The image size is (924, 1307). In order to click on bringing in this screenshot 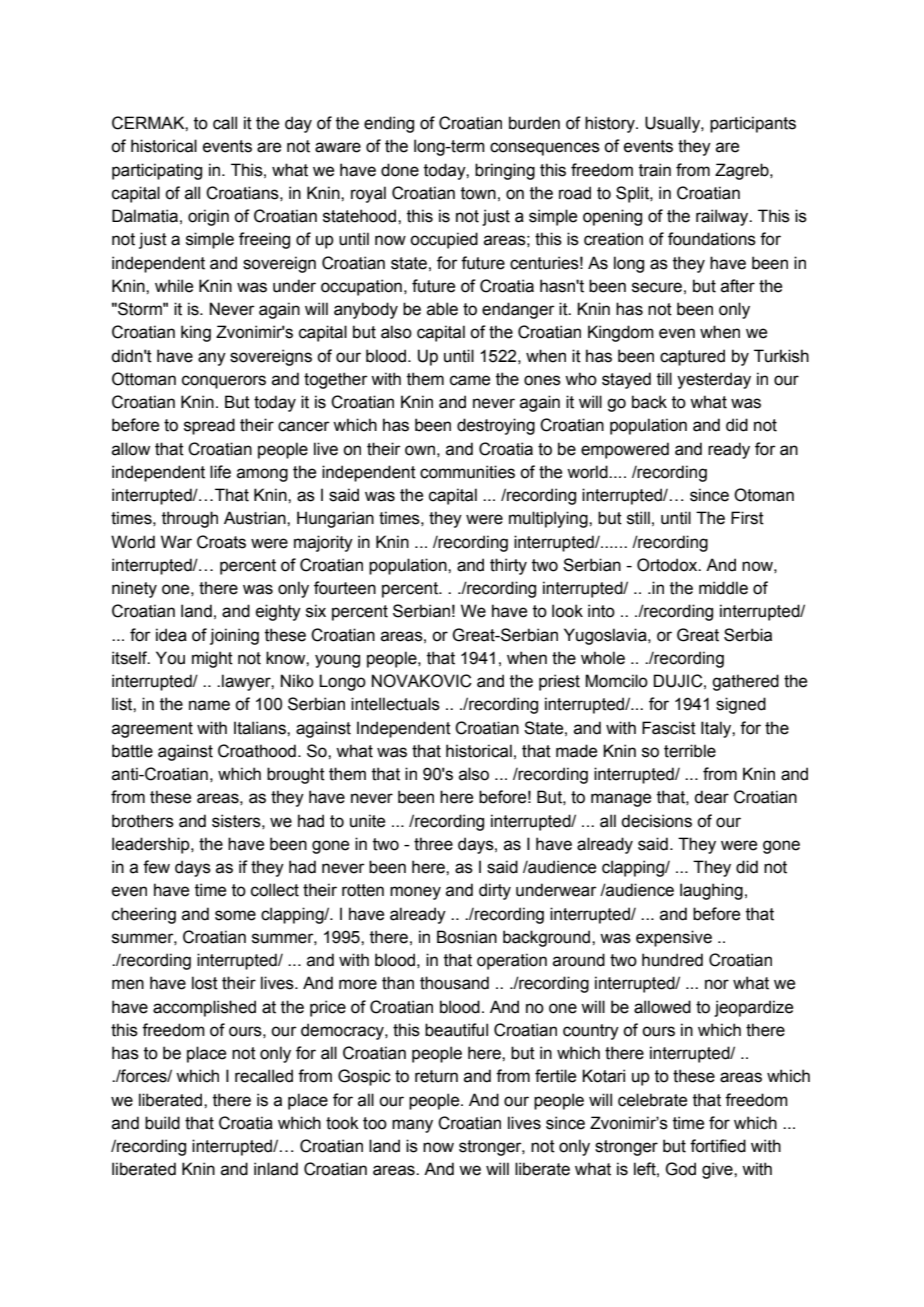, I will do `click(505, 171)`.
